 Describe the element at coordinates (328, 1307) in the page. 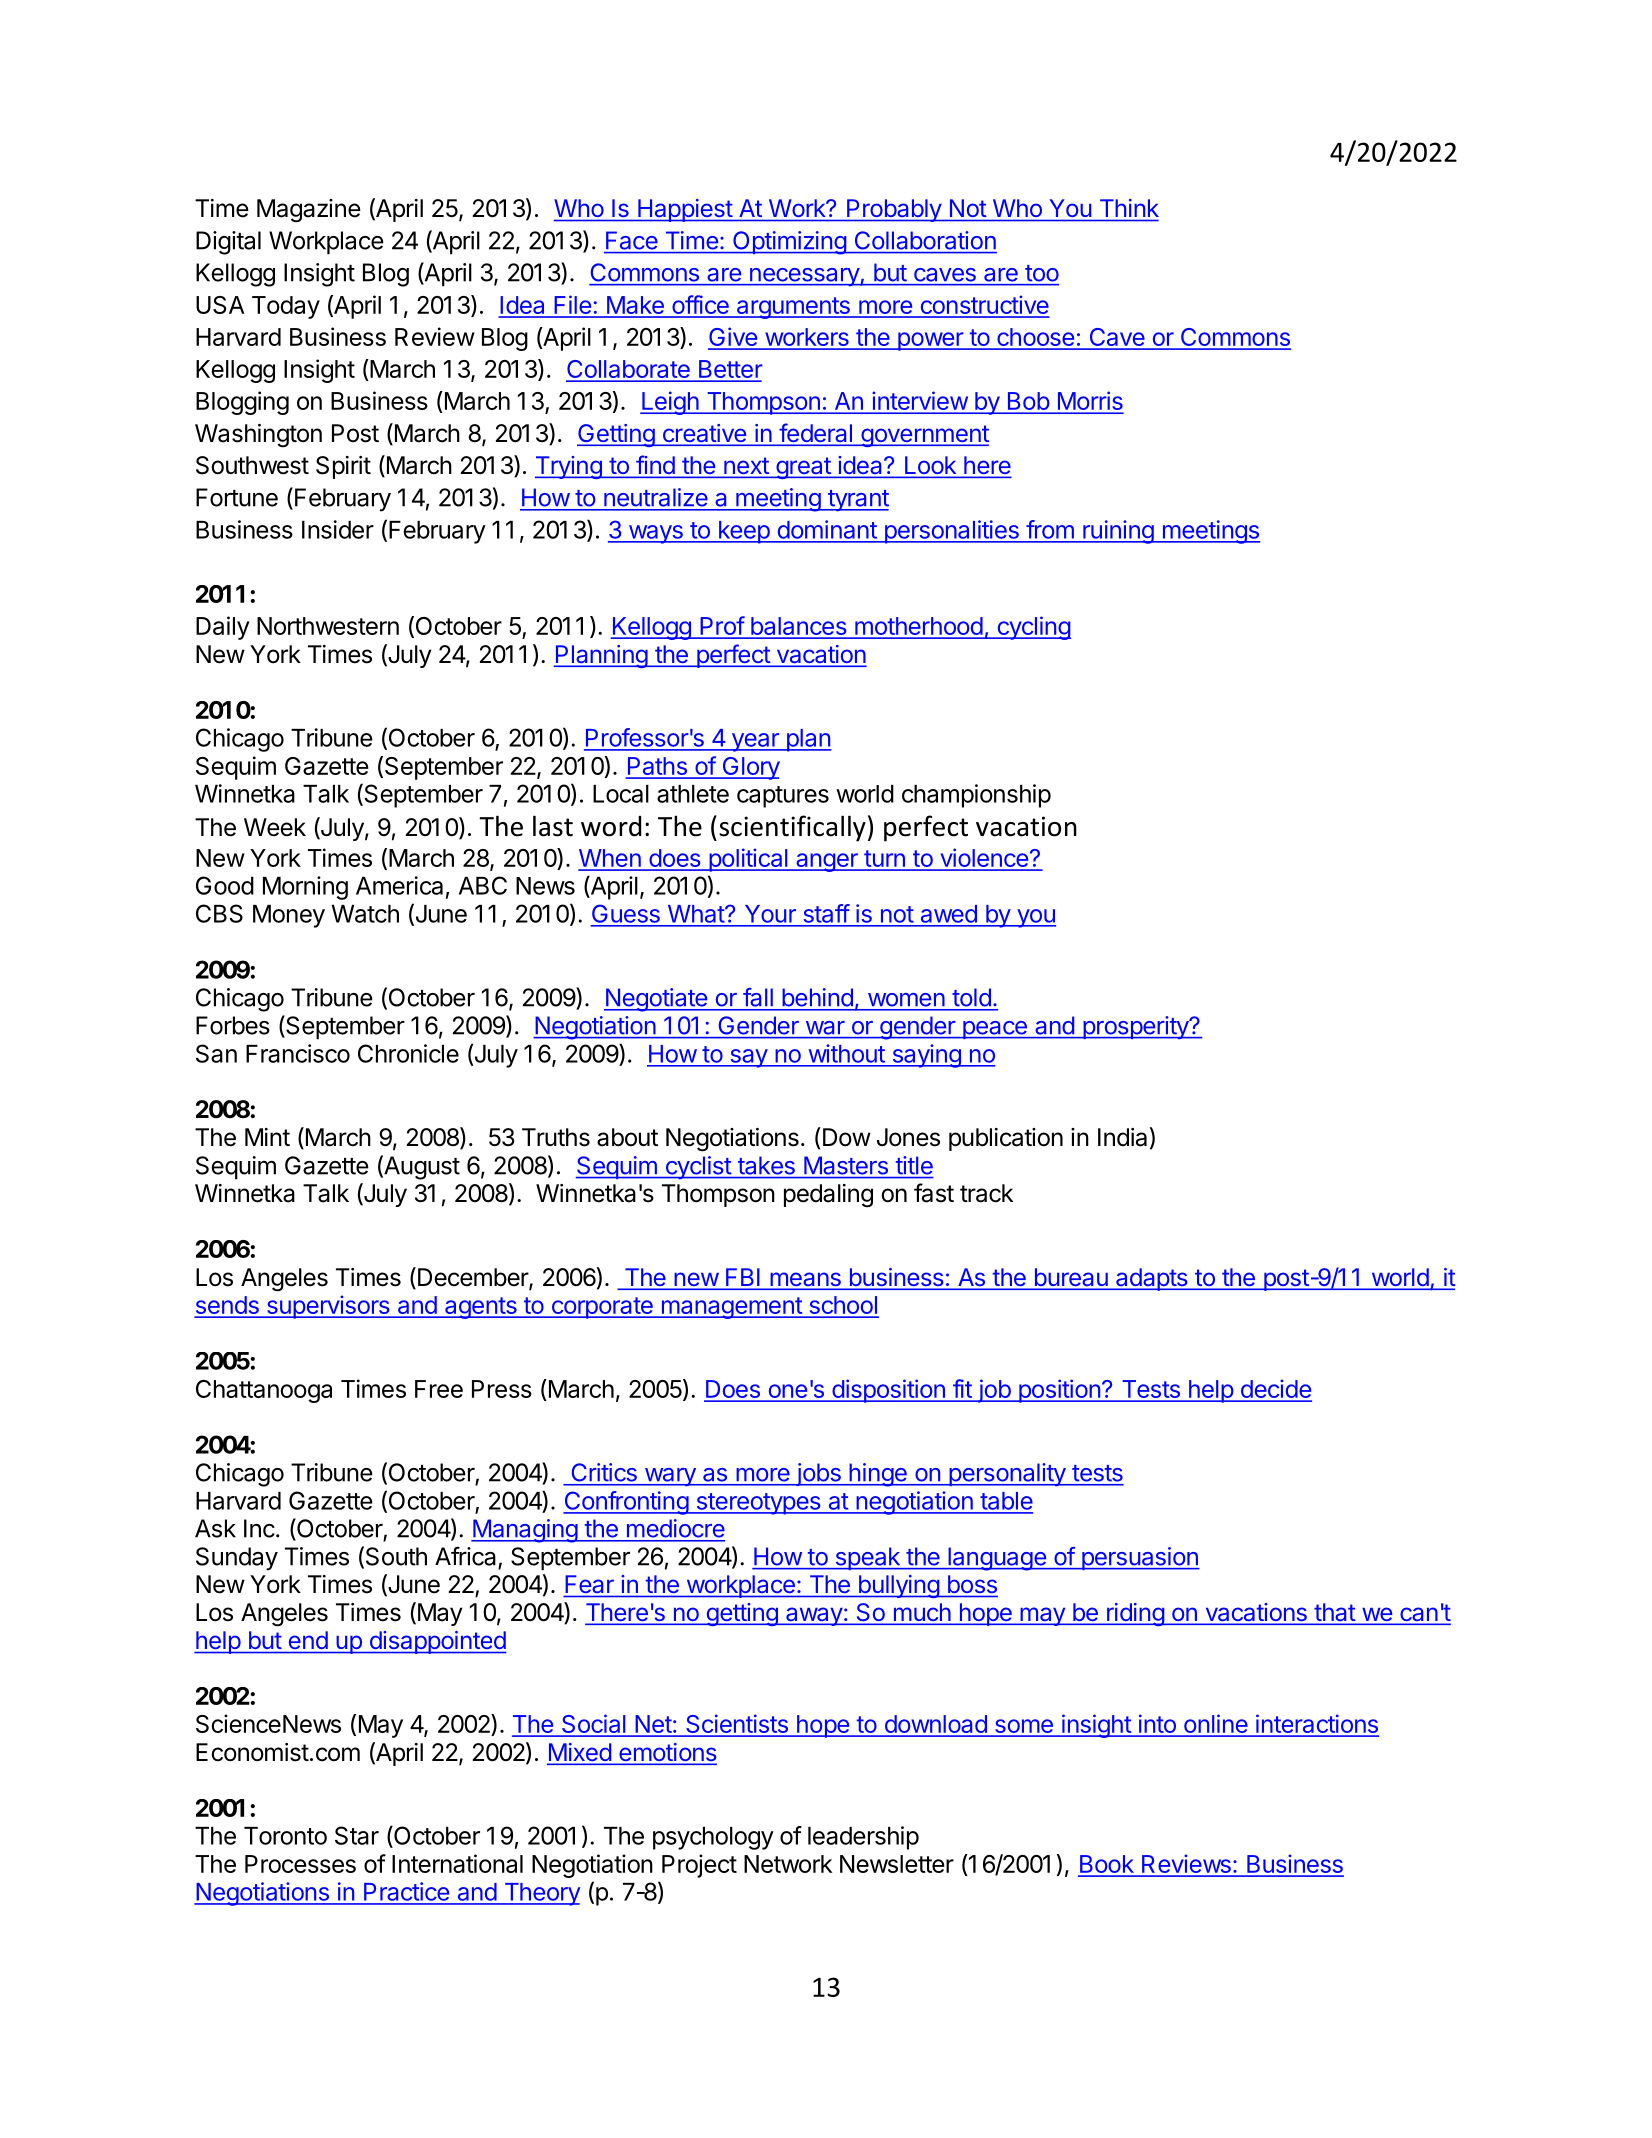

I see `supervisors` at that location.
